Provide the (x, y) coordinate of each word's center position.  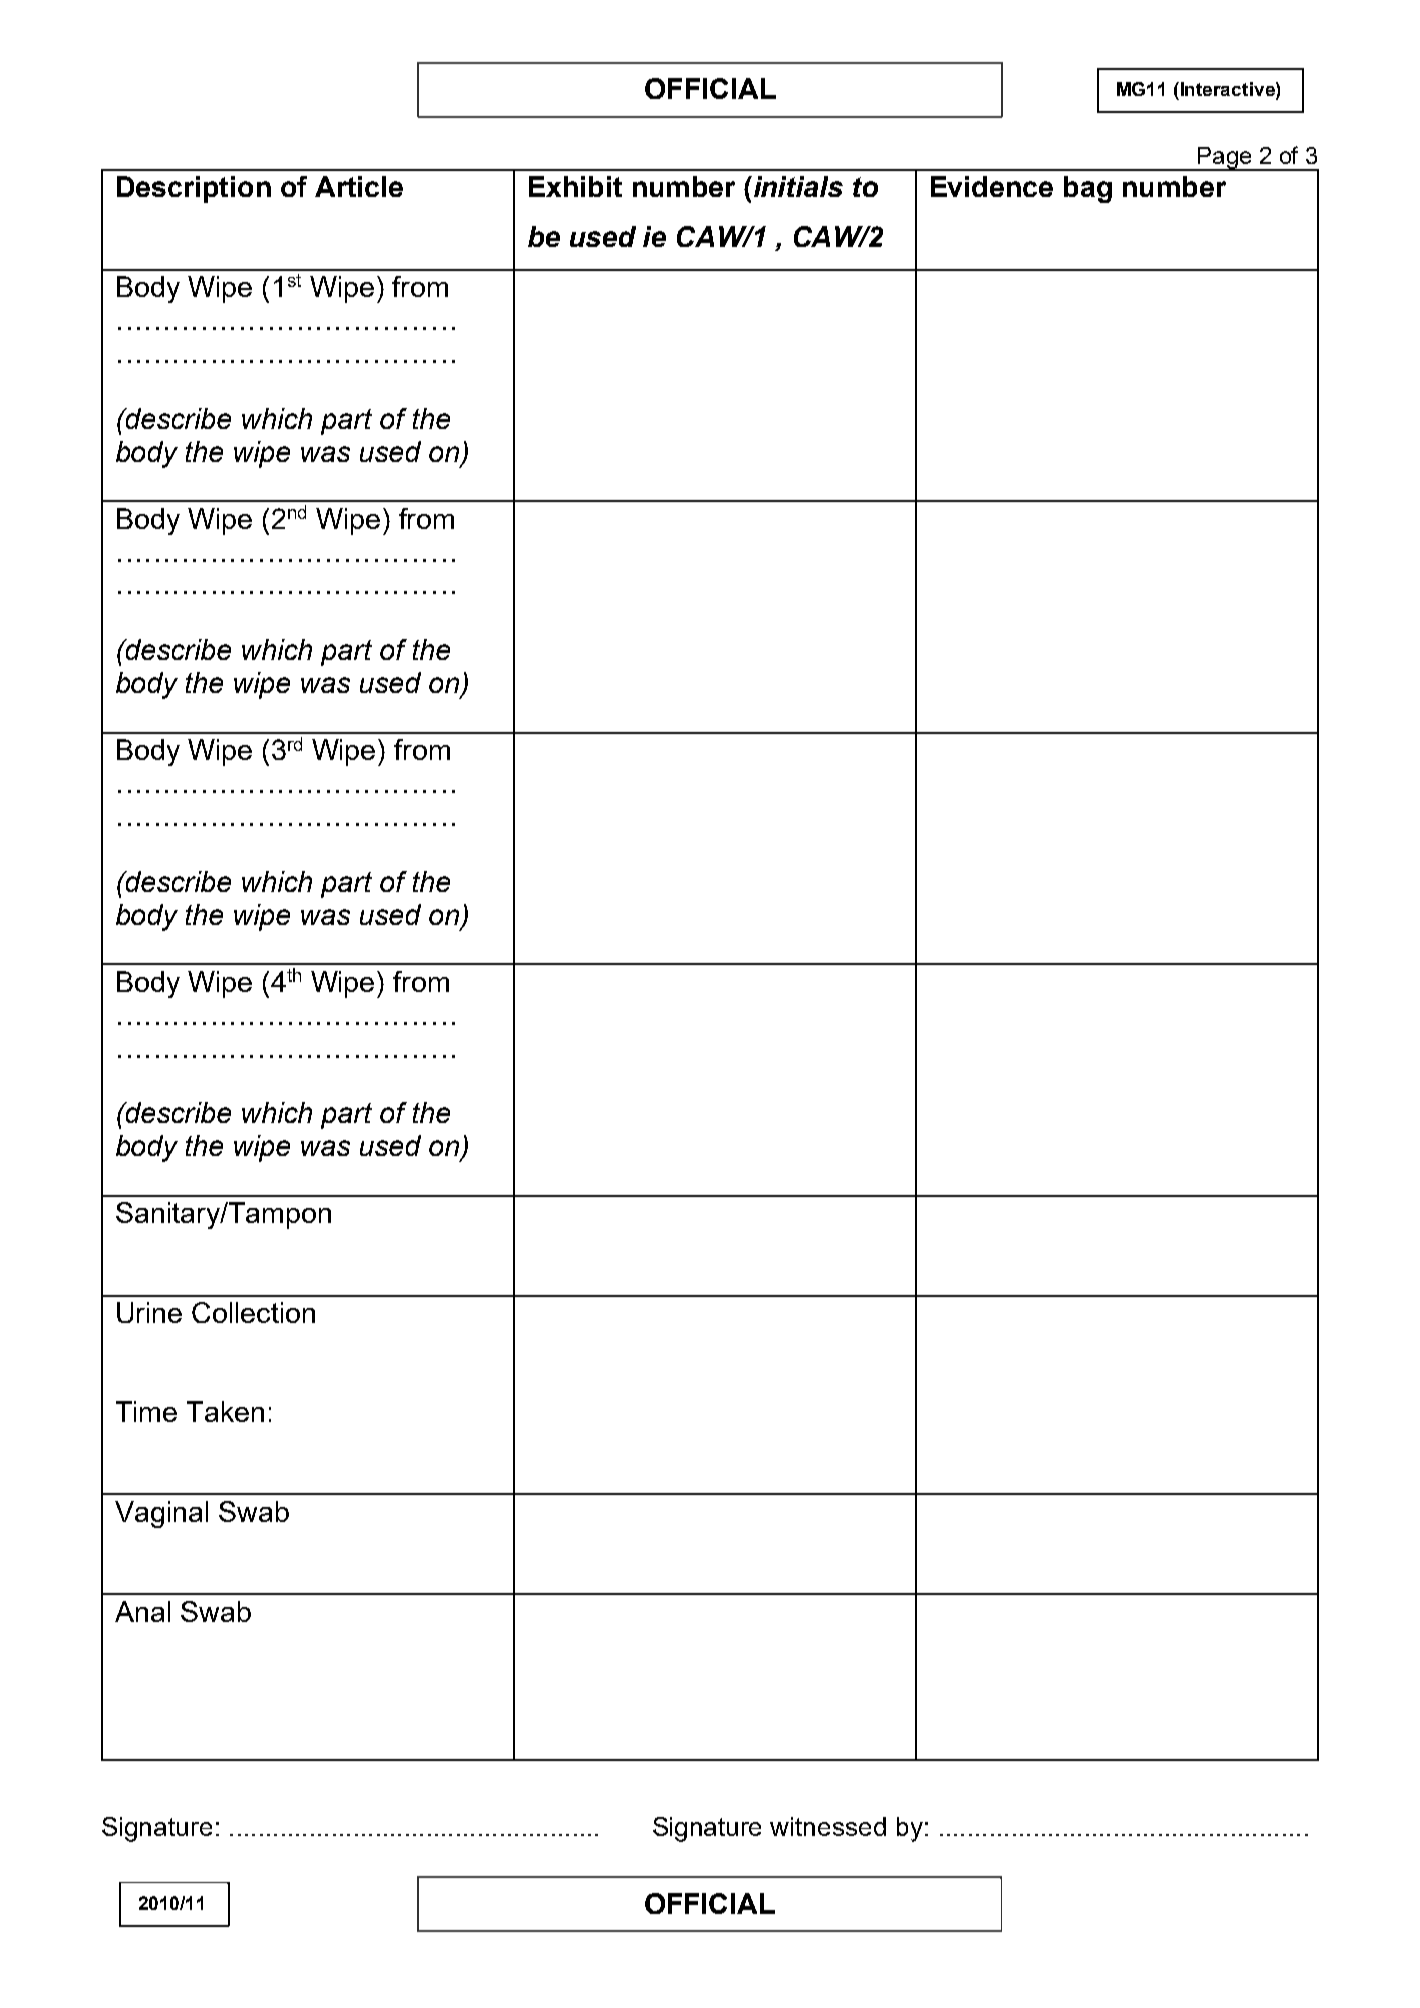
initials (798, 186)
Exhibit (575, 186)
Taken (225, 1411)
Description (194, 189)
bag (1088, 189)
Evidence (992, 186)
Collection (253, 1312)
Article (359, 186)
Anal (142, 1611)
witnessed (828, 1826)
